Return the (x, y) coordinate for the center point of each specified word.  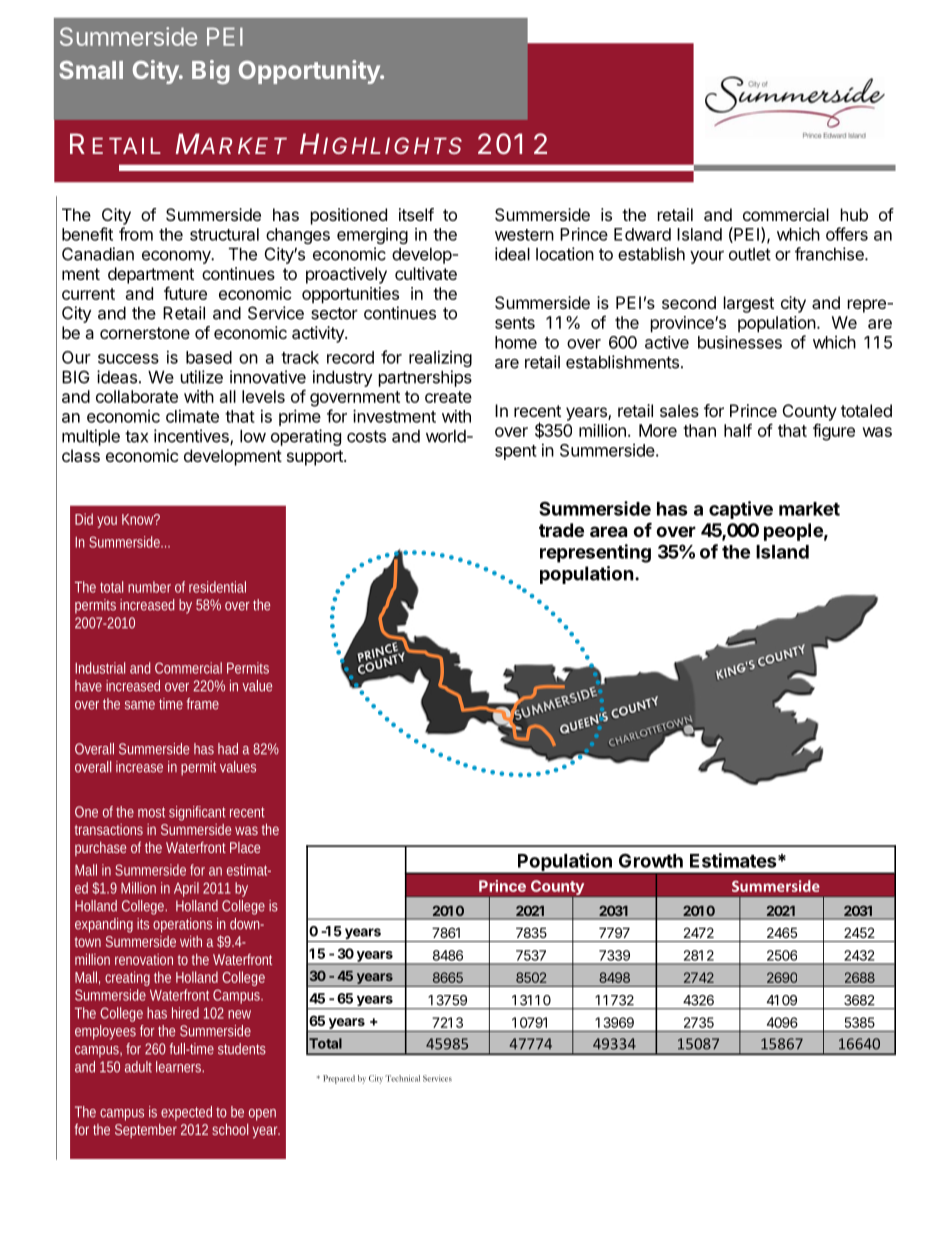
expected (186, 1113)
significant (197, 813)
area (608, 531)
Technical (402, 1078)
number (149, 587)
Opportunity (310, 72)
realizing (440, 358)
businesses (740, 342)
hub (854, 214)
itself (416, 214)
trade (561, 530)
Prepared (339, 1079)
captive (741, 510)
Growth (651, 860)
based (209, 357)
